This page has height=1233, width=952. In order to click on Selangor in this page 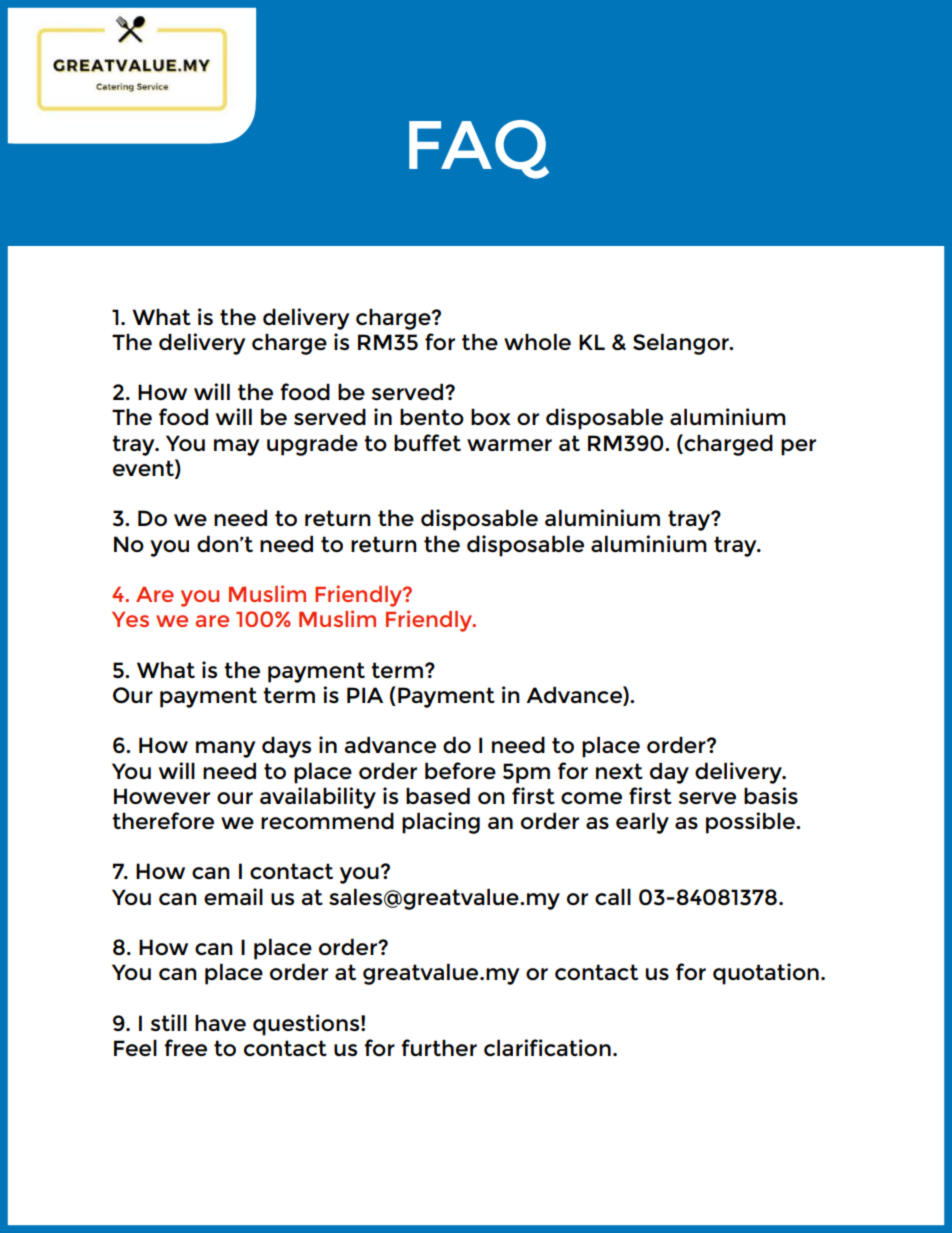, I will do `click(682, 344)`.
